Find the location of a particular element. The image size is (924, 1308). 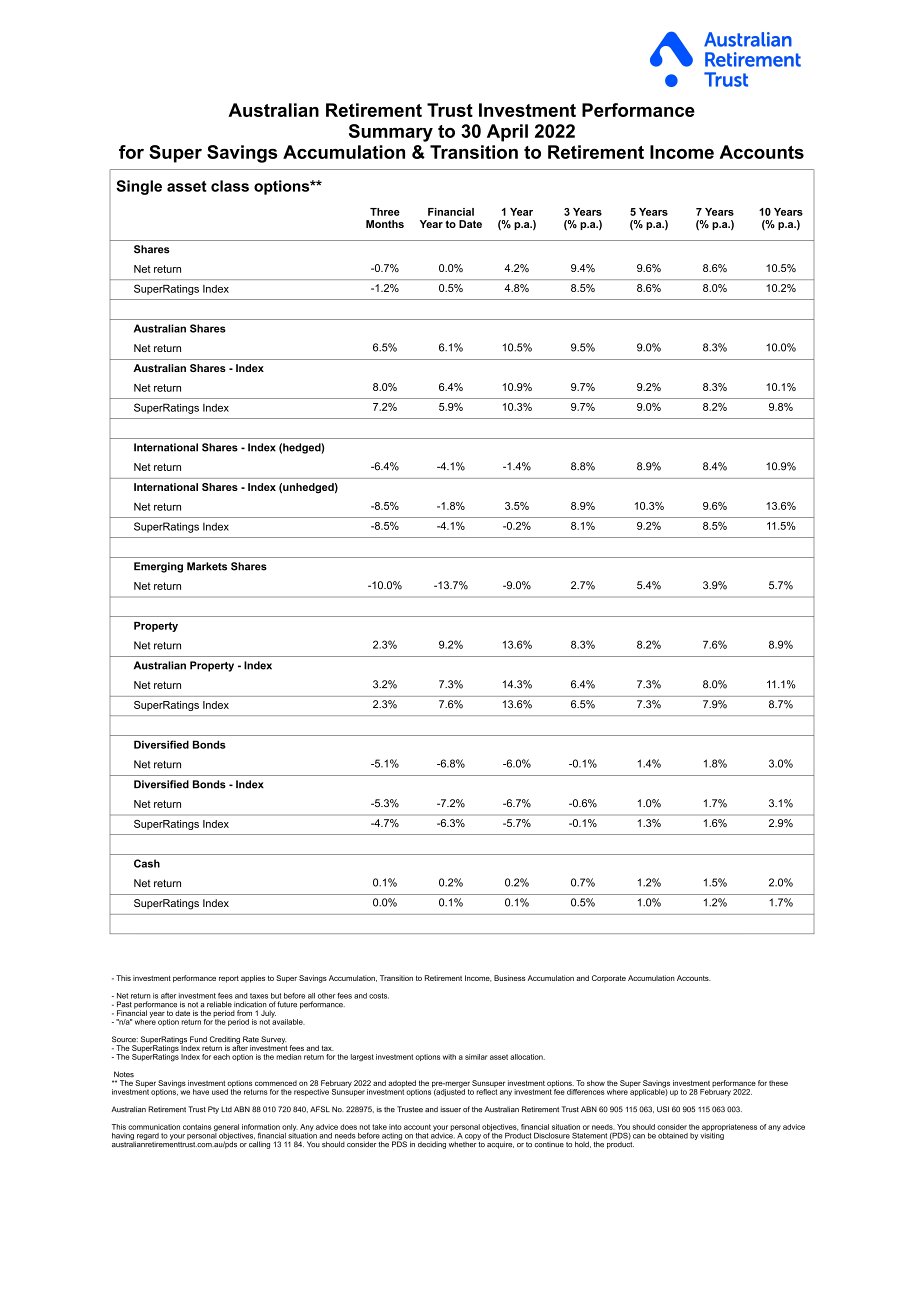

Business is located at coordinates (510, 978).
